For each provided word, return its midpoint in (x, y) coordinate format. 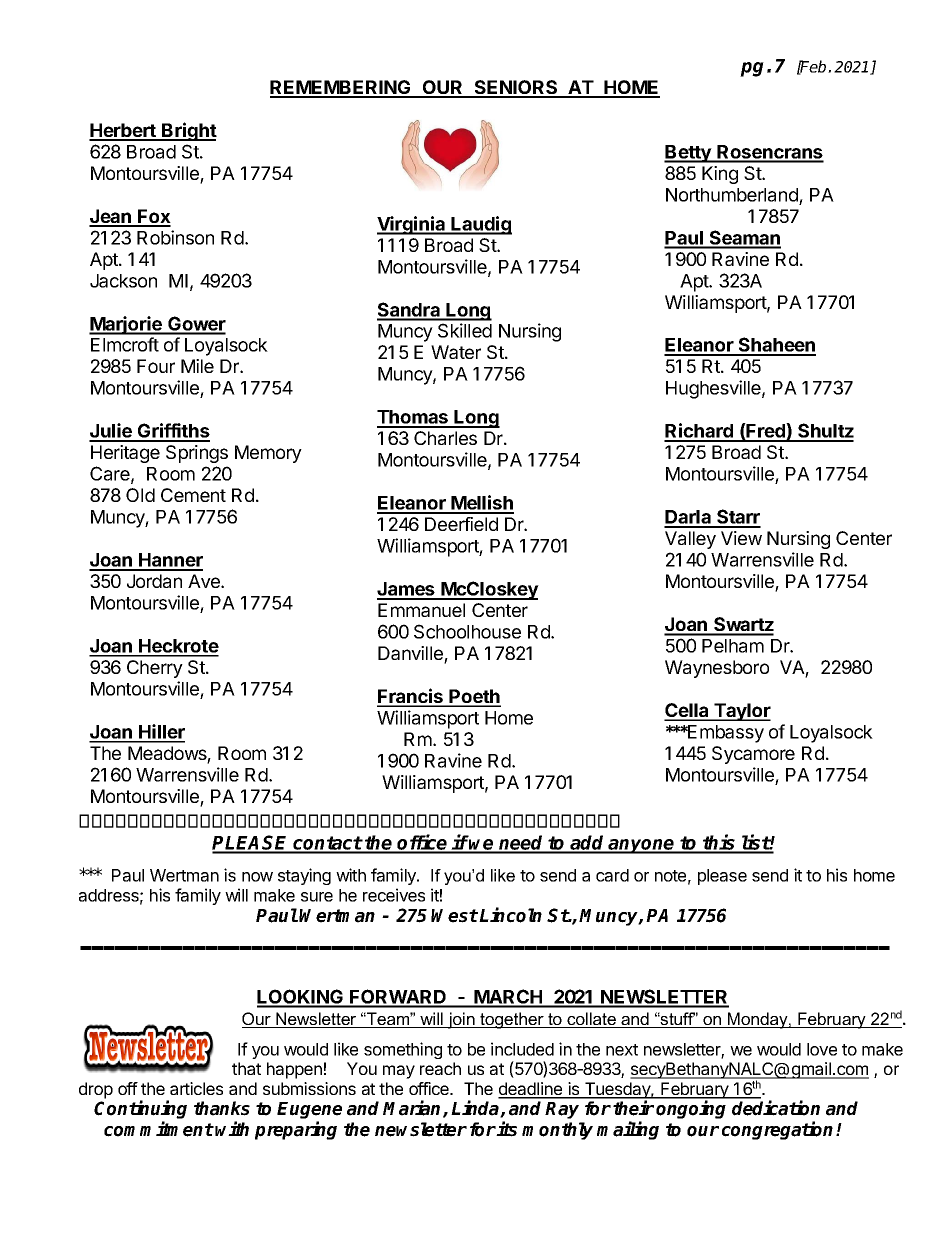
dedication (776, 1108)
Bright (188, 131)
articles (196, 1088)
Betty (688, 154)
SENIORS (516, 88)
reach (440, 1068)
